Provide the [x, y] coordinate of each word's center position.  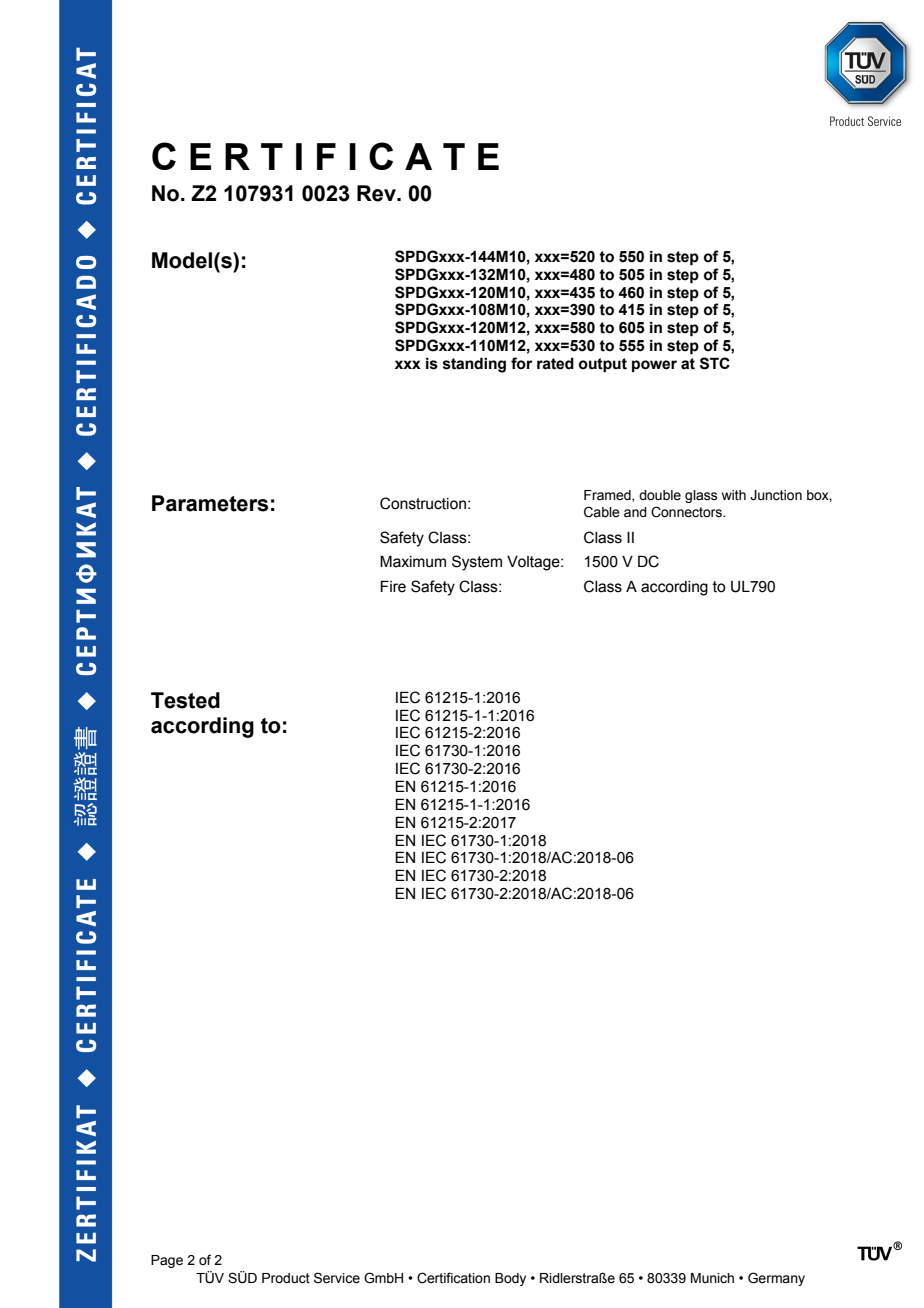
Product [286, 1278]
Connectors [687, 512]
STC [715, 363]
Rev [377, 193]
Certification [453, 1278]
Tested [185, 700]
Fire [393, 586]
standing [474, 365]
